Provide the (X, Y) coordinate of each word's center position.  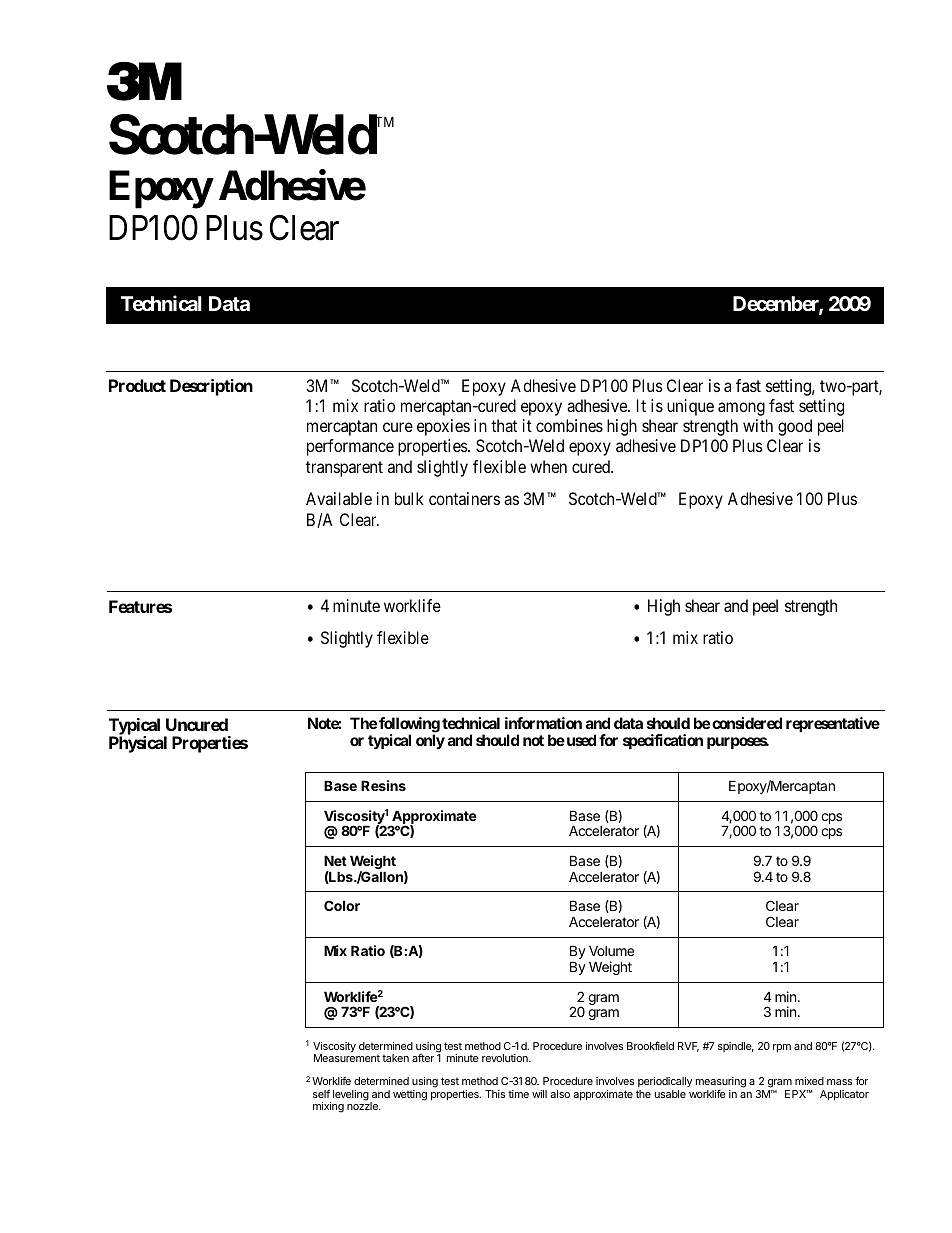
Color (342, 905)
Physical (138, 744)
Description (211, 387)
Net (335, 860)
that (504, 425)
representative (833, 724)
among (741, 409)
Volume (611, 950)
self (321, 1093)
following (409, 726)
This (495, 1094)
